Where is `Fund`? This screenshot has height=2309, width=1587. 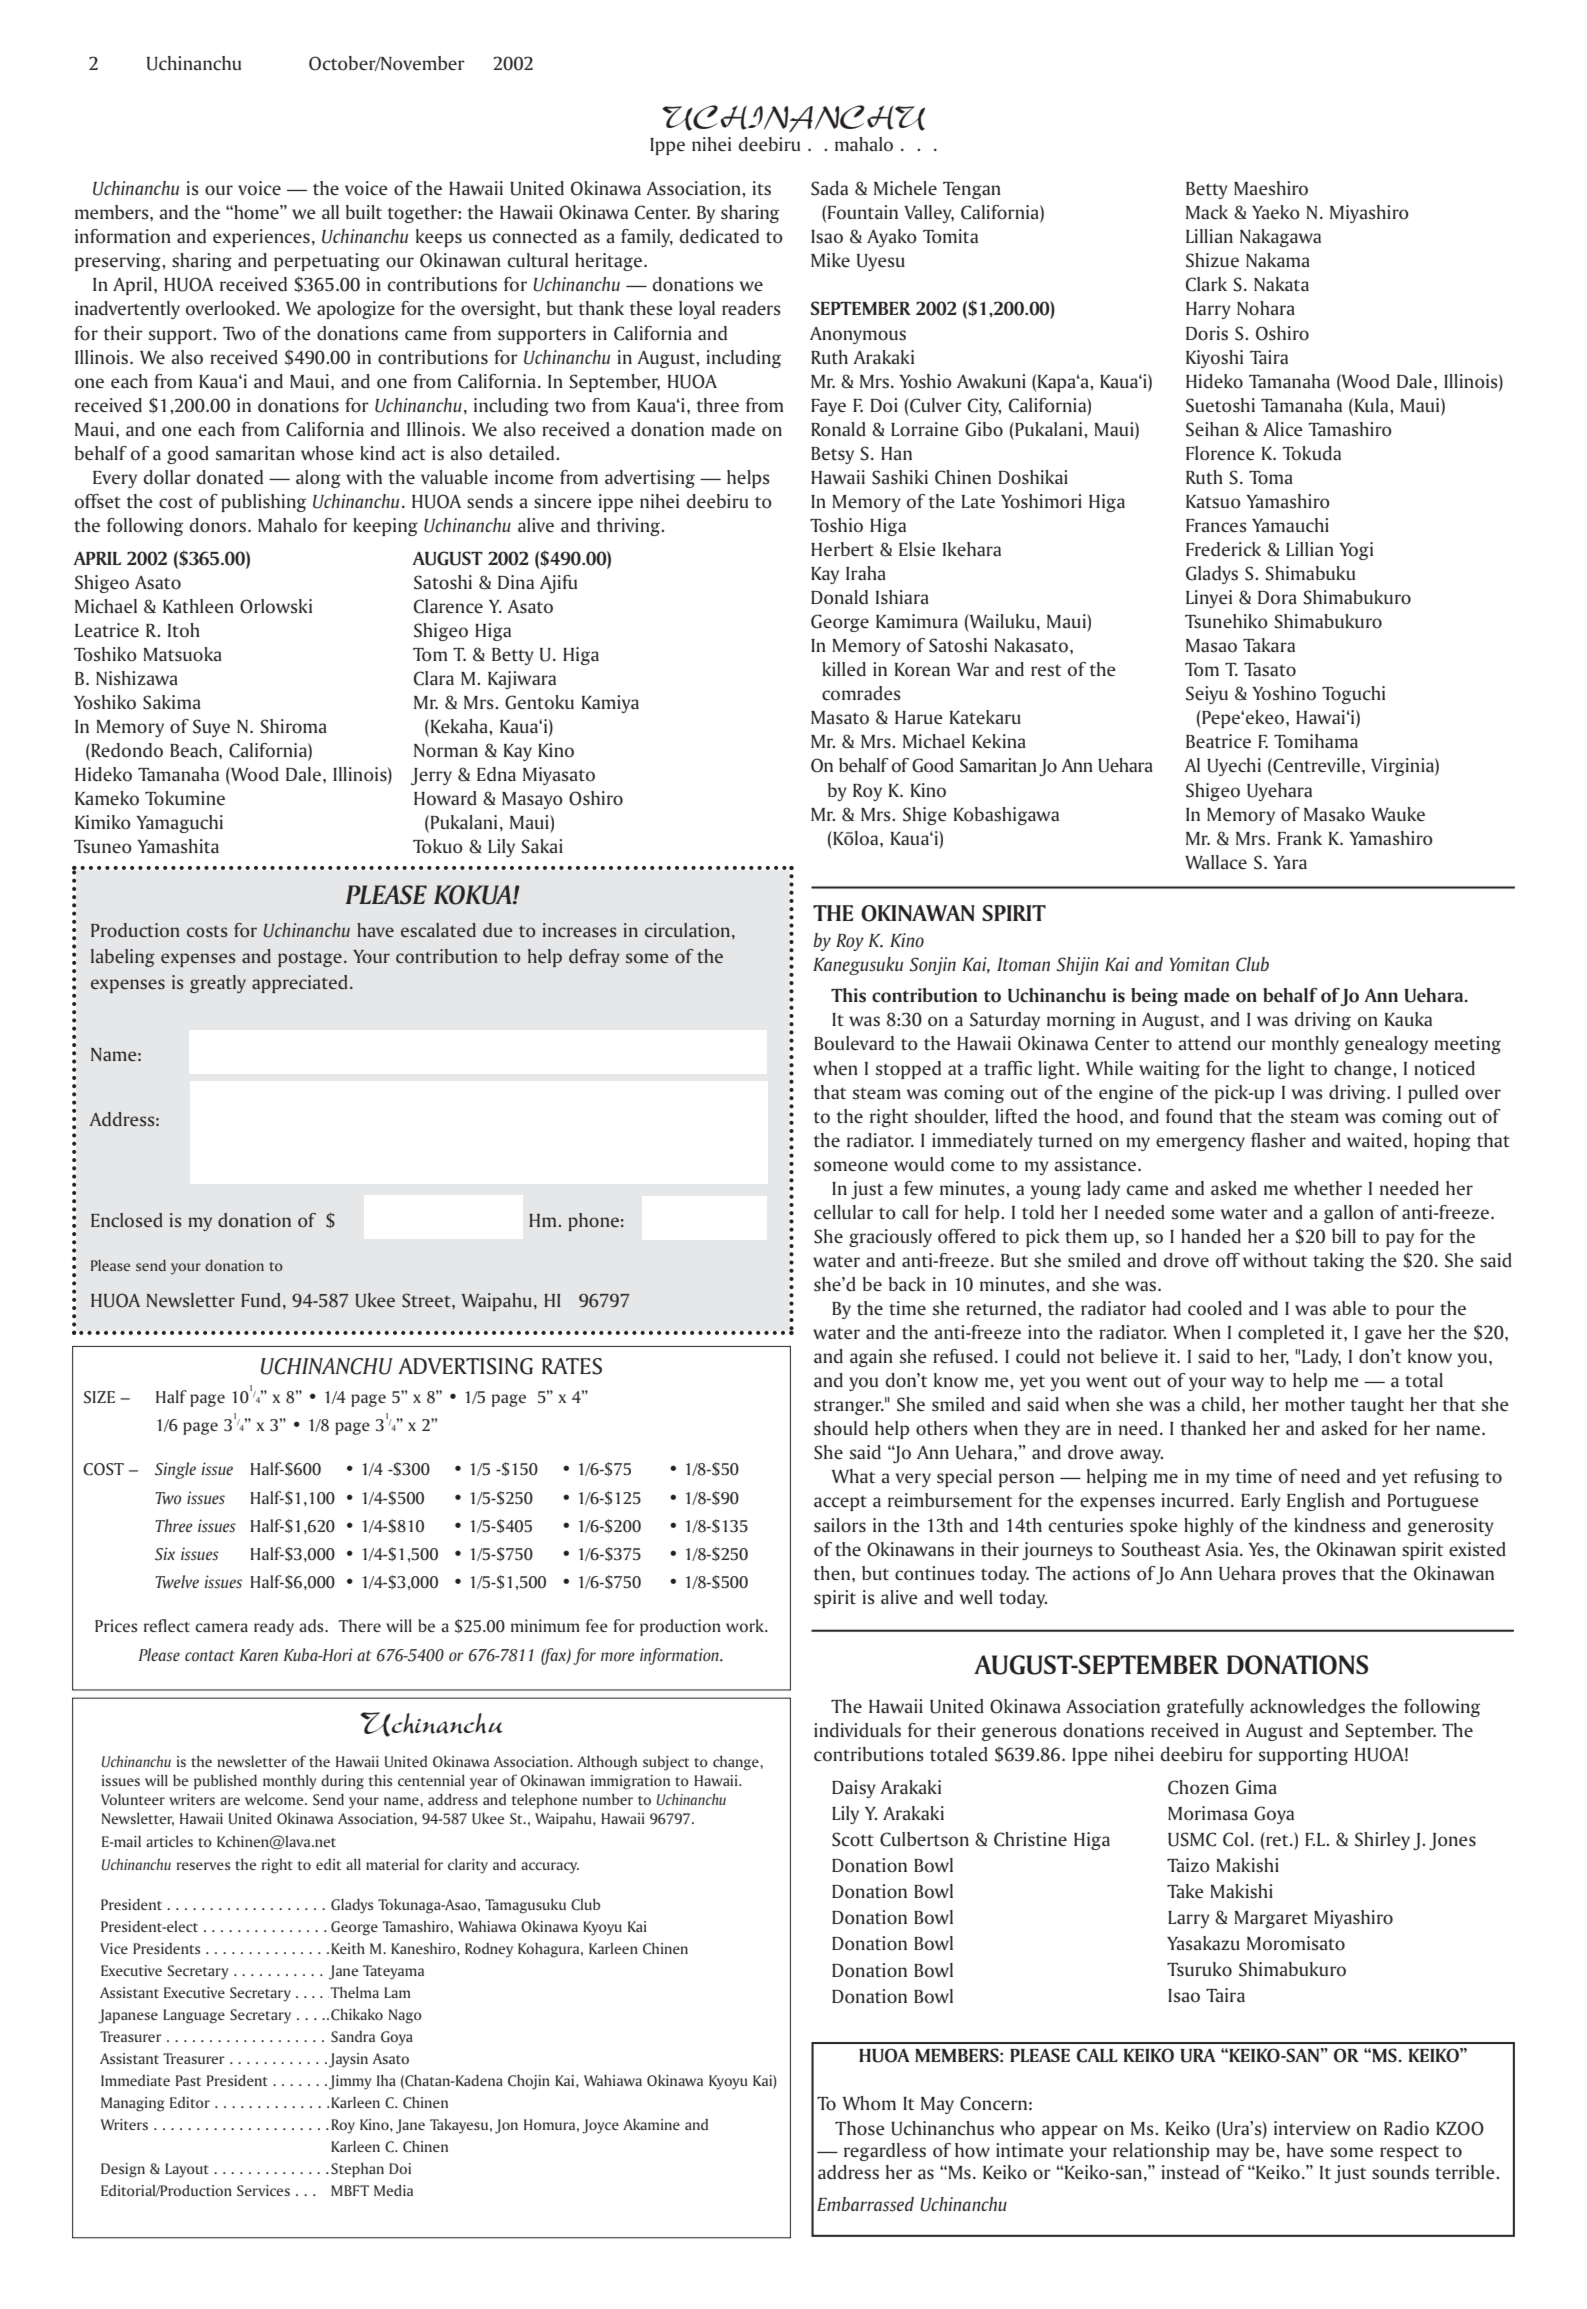
Fund is located at coordinates (261, 1300).
